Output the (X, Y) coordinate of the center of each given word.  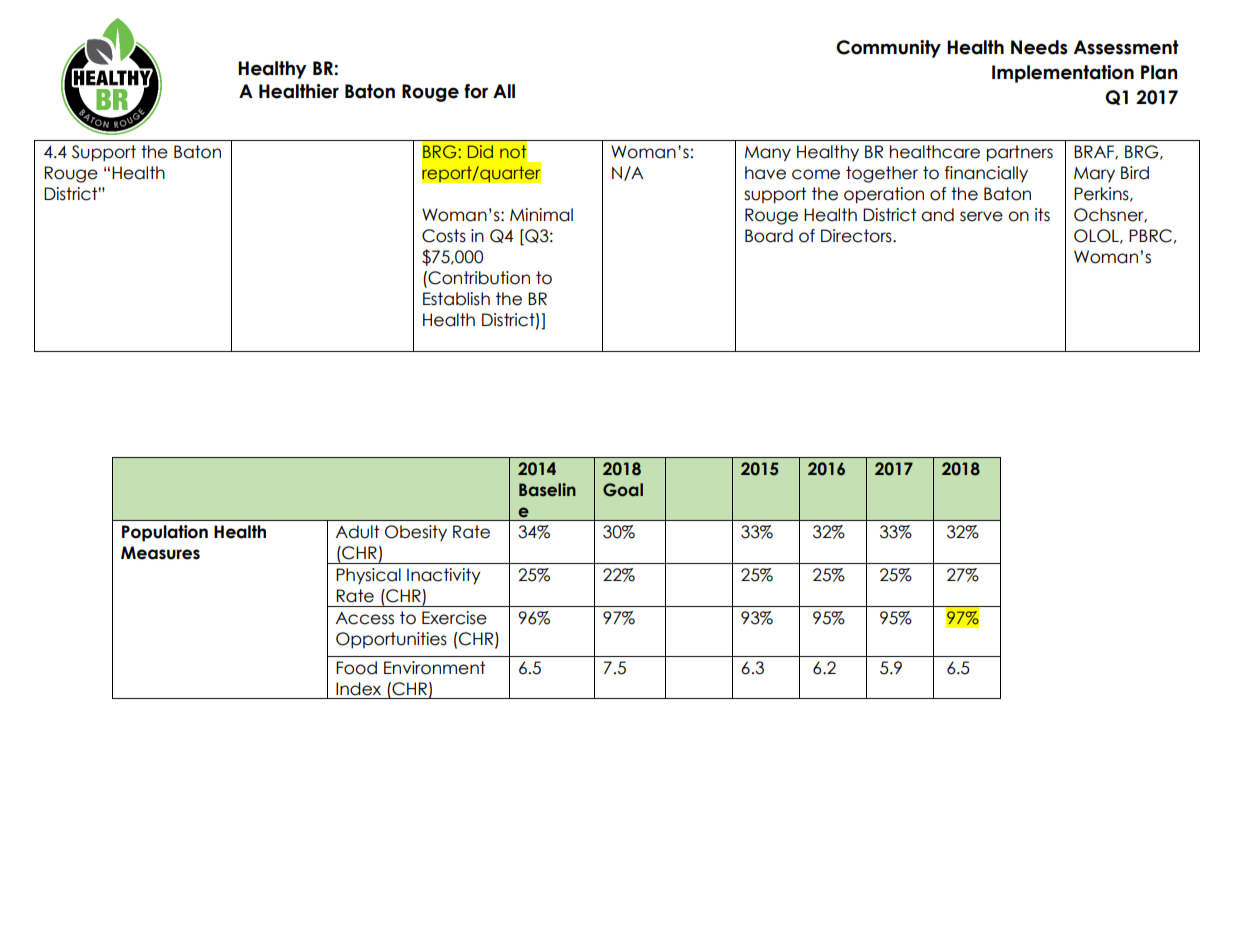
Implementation (1063, 74)
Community (888, 49)
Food (356, 668)
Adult (357, 532)
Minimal (541, 215)
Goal (623, 490)
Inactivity (444, 576)
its (1042, 215)
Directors (857, 236)
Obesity (416, 533)
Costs (444, 236)
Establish (456, 299)
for (476, 91)
